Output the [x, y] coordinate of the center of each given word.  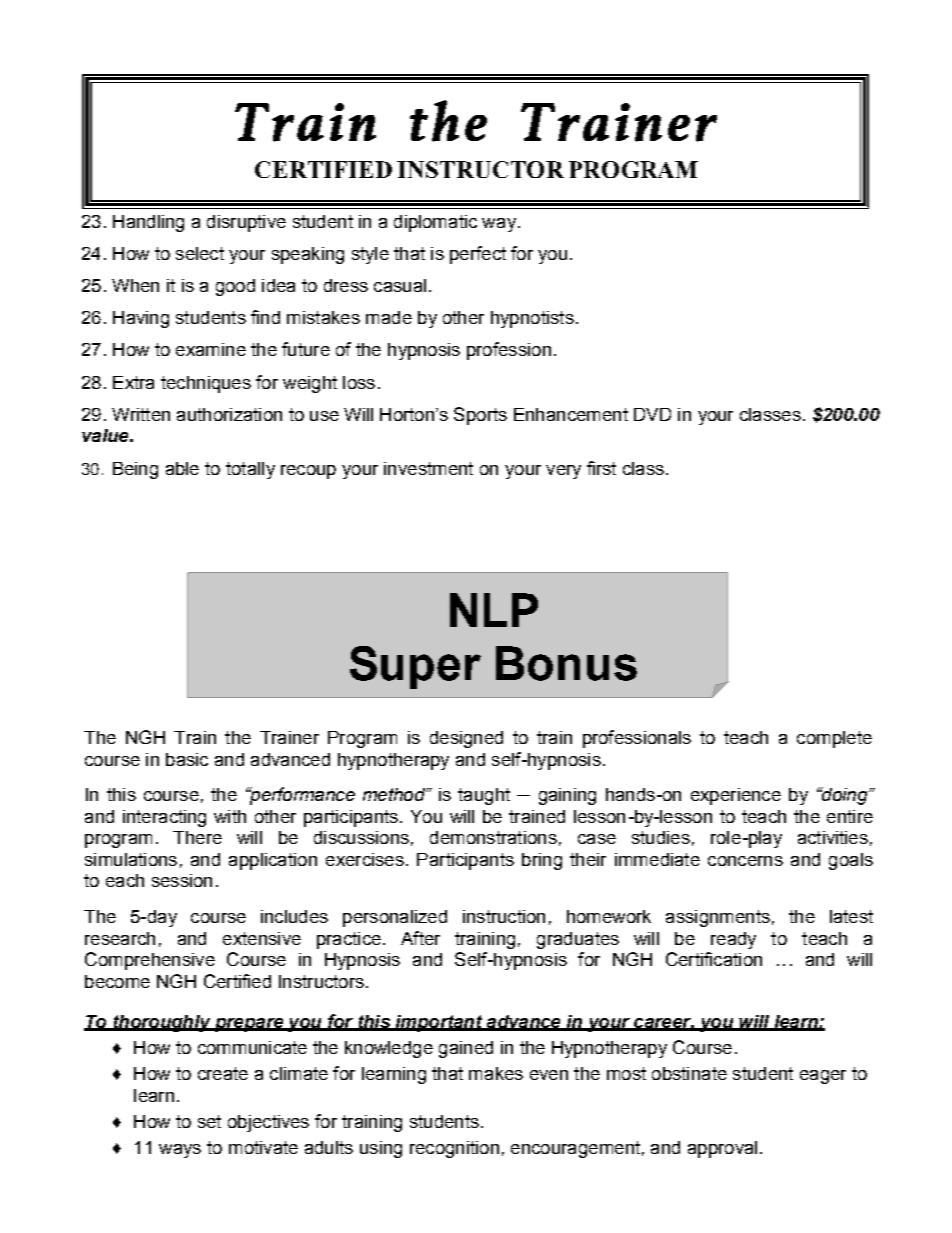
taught [484, 796]
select [200, 253]
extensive [262, 938]
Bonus [566, 663]
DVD [652, 414]
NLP [494, 610]
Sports [480, 416]
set [209, 1121]
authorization [229, 414]
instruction [504, 916]
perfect [478, 255]
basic [187, 759]
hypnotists [532, 319]
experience [736, 796]
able [182, 468]
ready [733, 940]
